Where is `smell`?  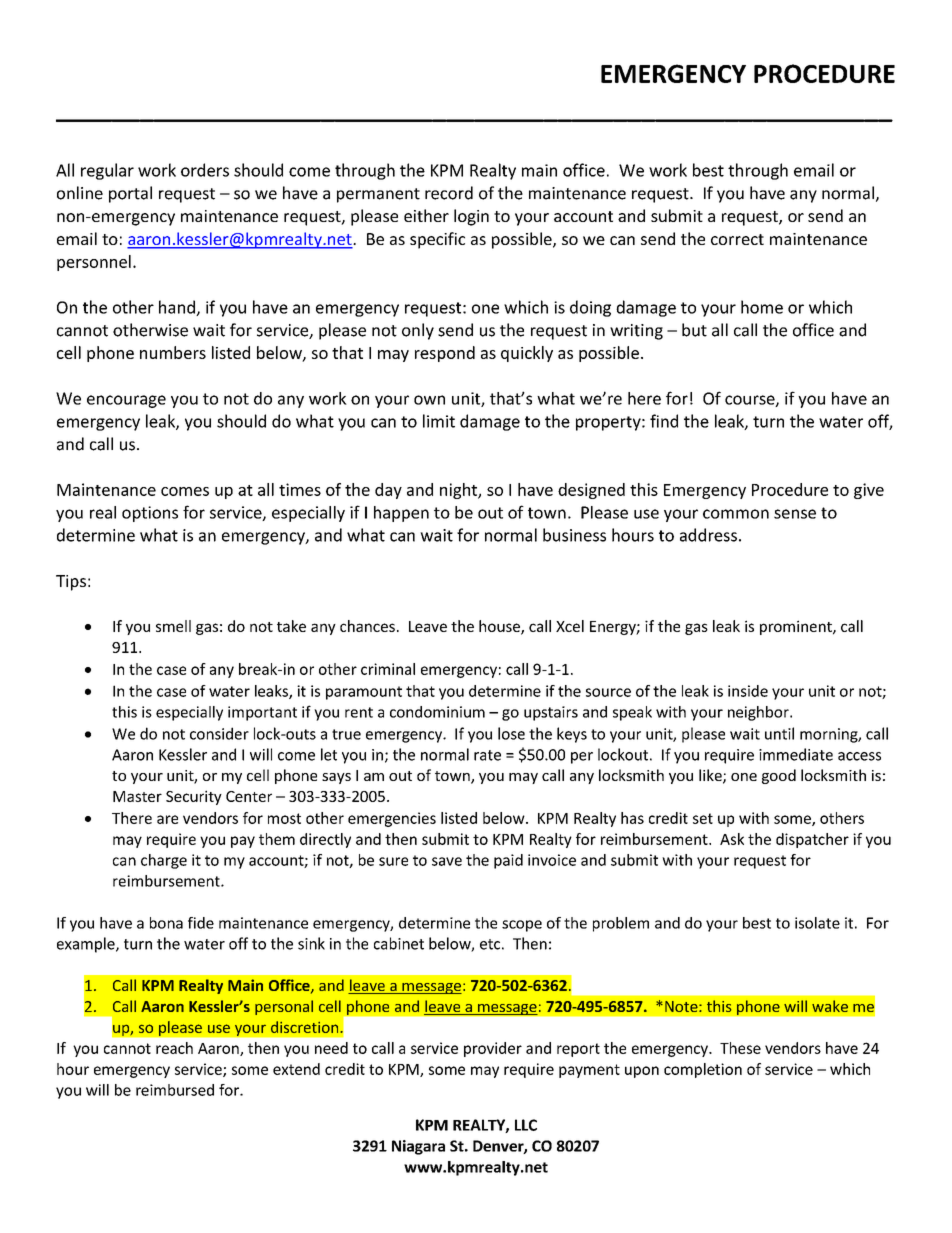 smell is located at coordinates (173, 626).
